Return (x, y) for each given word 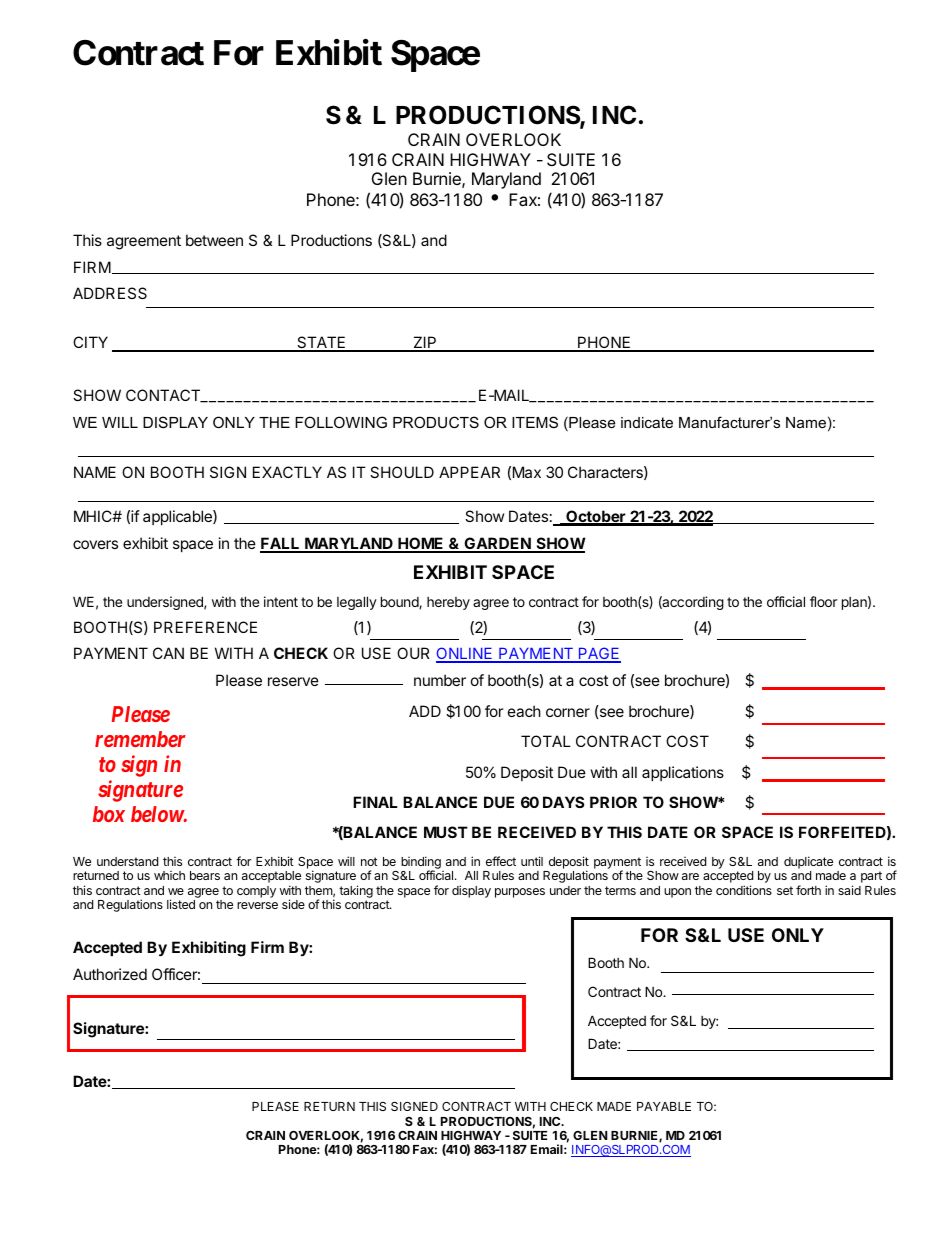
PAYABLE (664, 1106)
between (214, 240)
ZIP (425, 343)
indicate (647, 422)
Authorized (110, 974)
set (785, 890)
